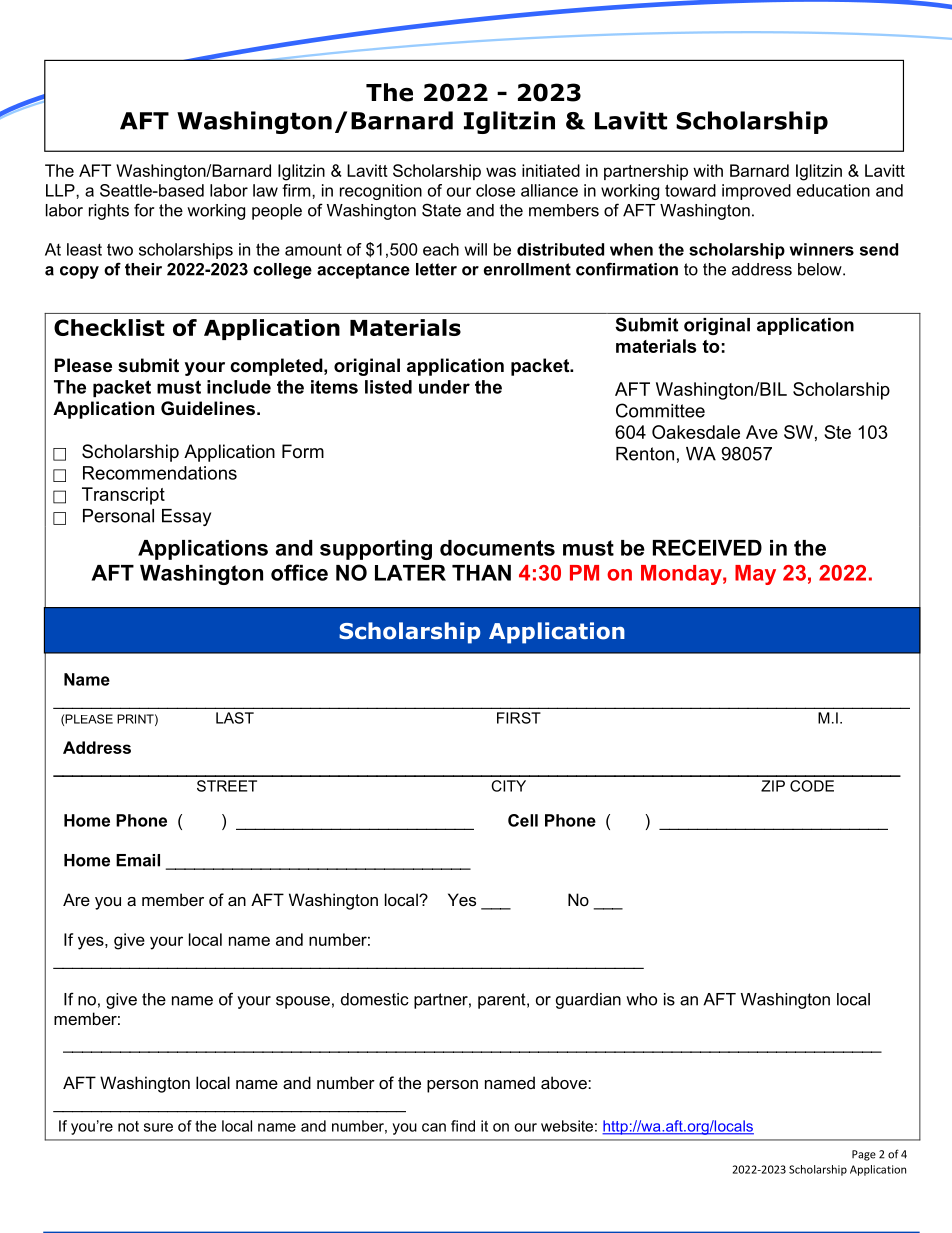 This page has height=1233, width=952. What do you see at coordinates (755, 575) in the page?
I see `May` at bounding box center [755, 575].
